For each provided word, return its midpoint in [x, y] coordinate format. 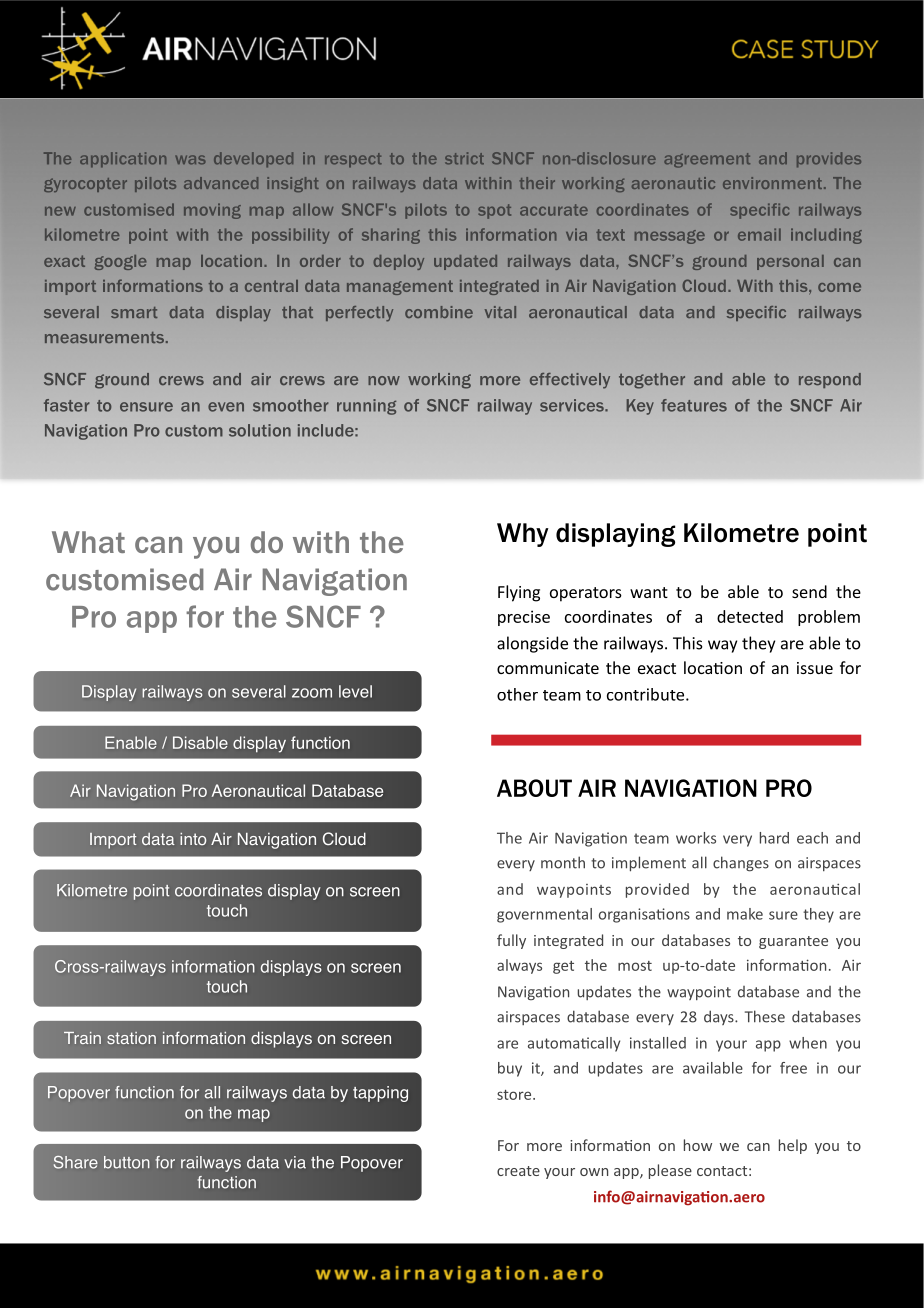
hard [774, 838]
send [809, 591]
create [518, 1171]
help [793, 1146]
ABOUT [534, 788]
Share [76, 1162]
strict [464, 158]
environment [772, 183]
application [123, 159]
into [193, 839]
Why [523, 535]
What [88, 542]
